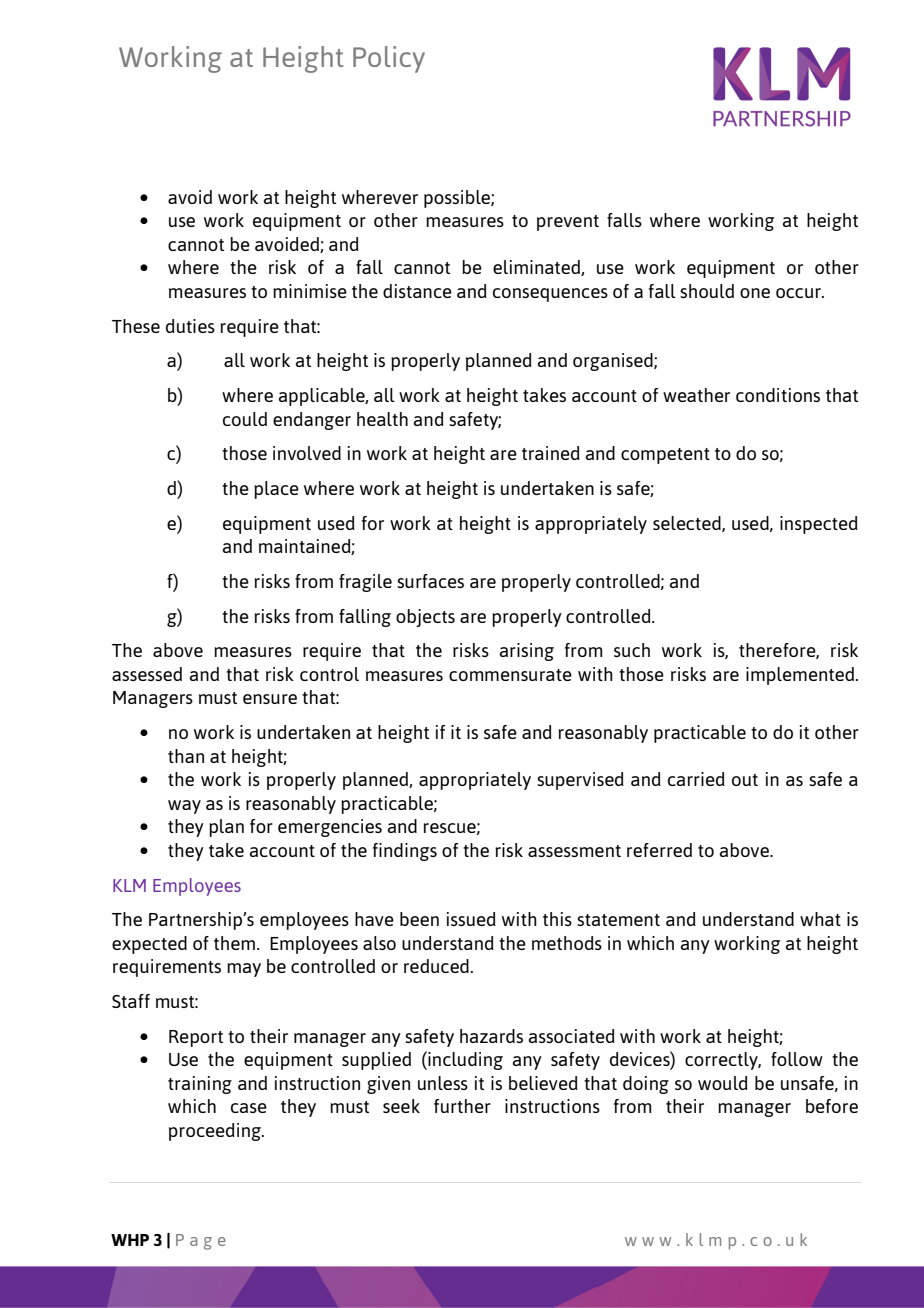 This screenshot has width=924, height=1308. I want to click on further, so click(462, 1106).
